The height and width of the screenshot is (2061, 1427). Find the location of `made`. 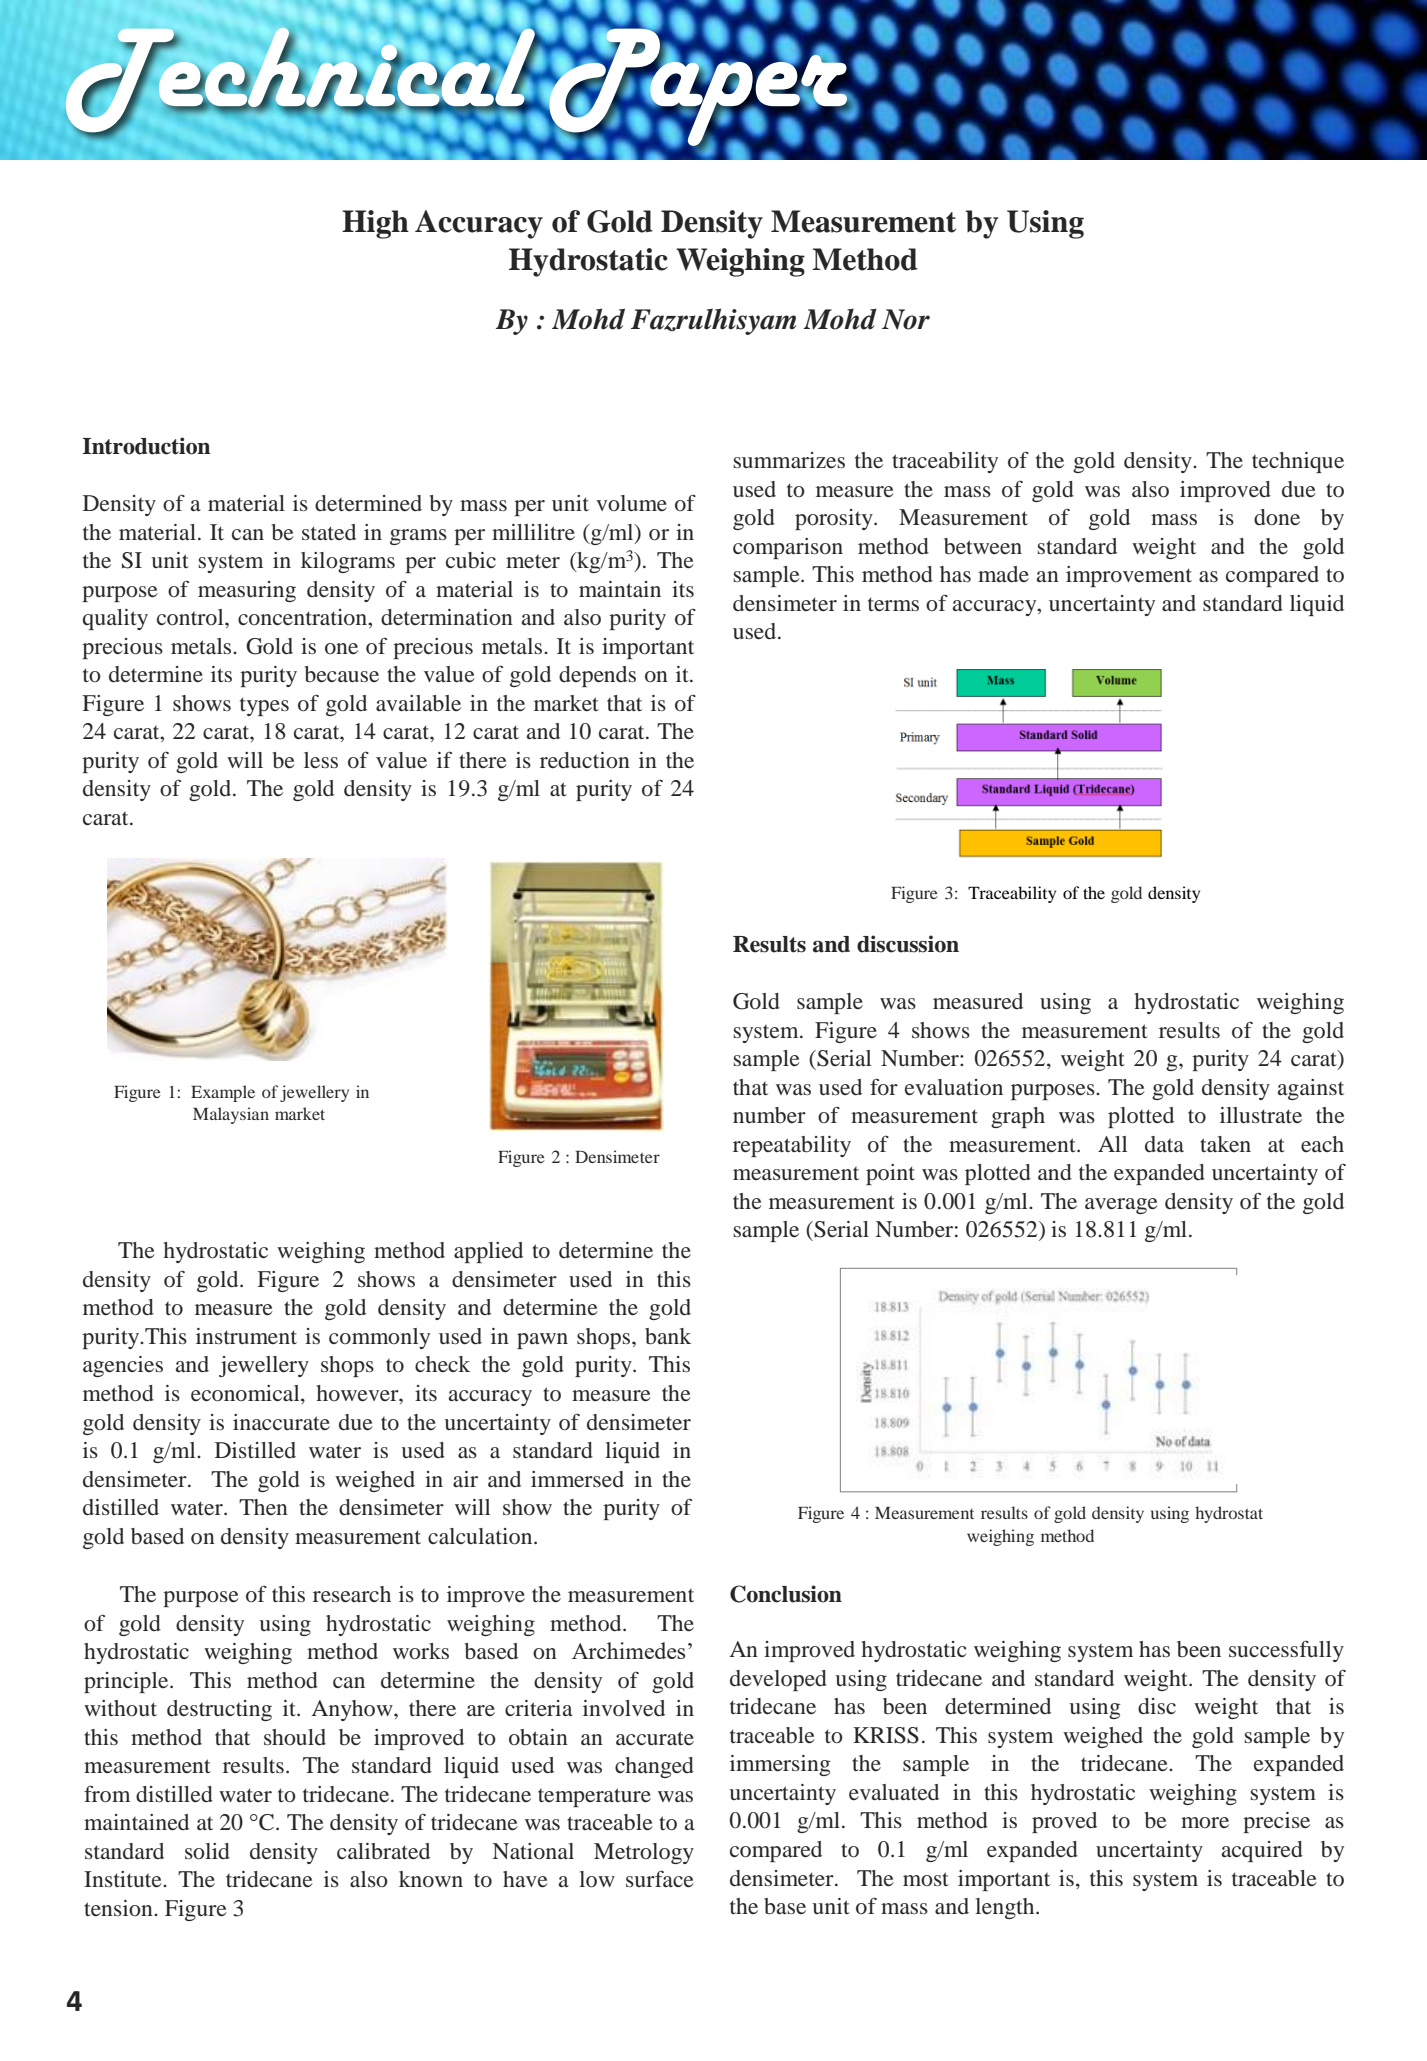

made is located at coordinates (1003, 574).
